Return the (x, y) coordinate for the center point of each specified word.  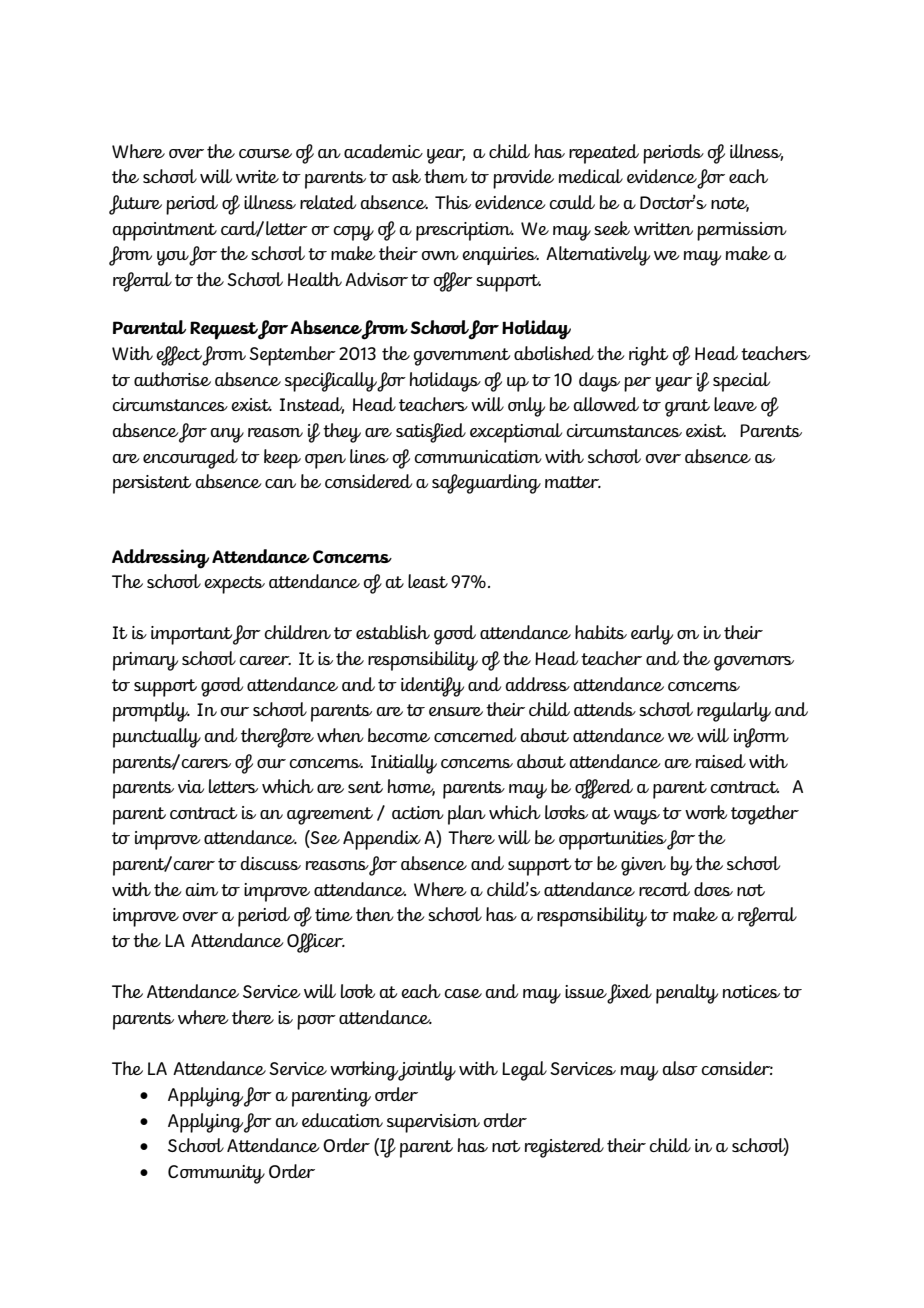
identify (432, 687)
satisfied (431, 433)
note (730, 204)
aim (202, 889)
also (680, 1068)
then (375, 914)
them (445, 176)
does (713, 889)
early (652, 635)
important (191, 635)
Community (216, 1174)
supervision (433, 1123)
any (227, 435)
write (257, 176)
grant (687, 408)
